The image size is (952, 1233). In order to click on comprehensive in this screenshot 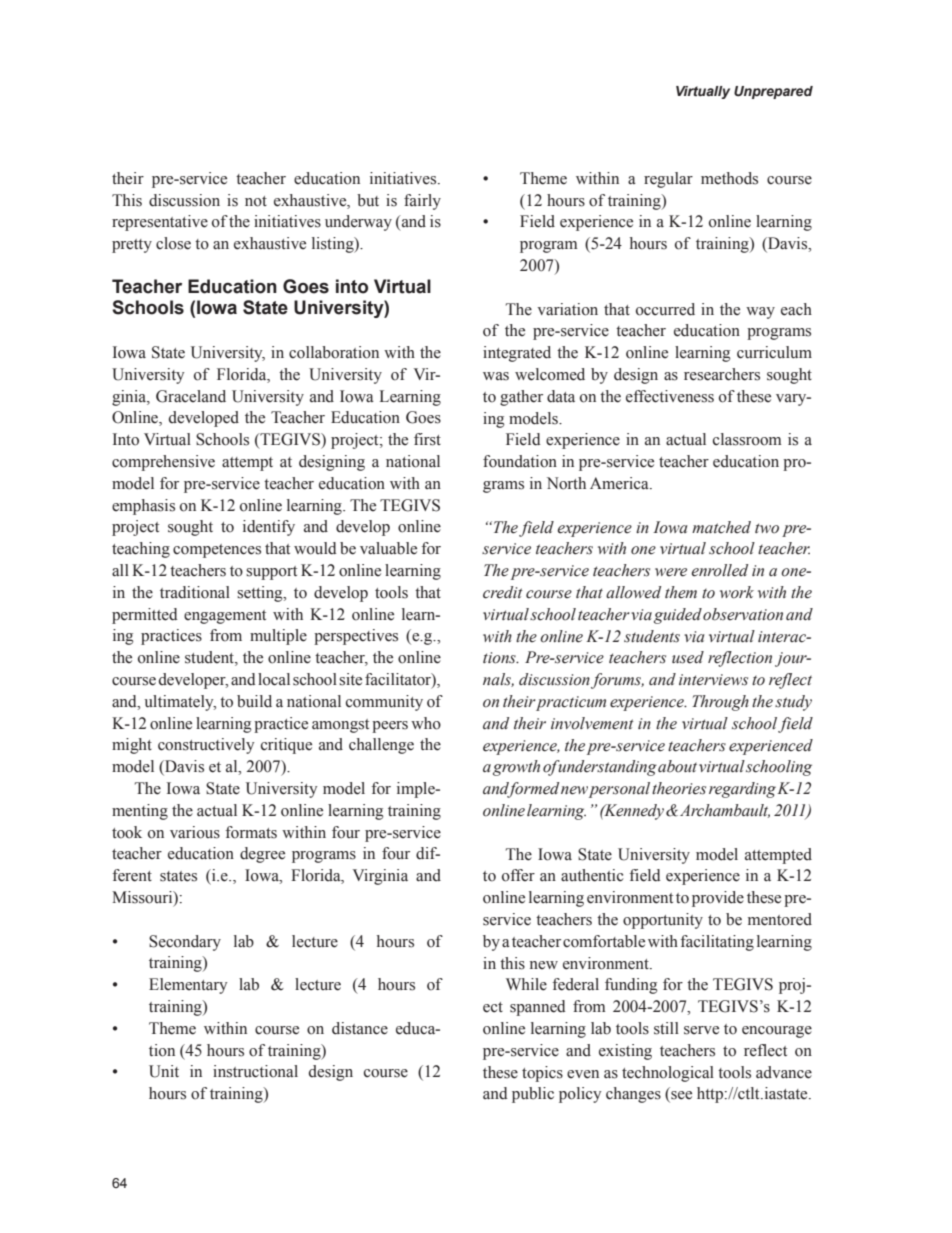, I will do `click(163, 463)`.
